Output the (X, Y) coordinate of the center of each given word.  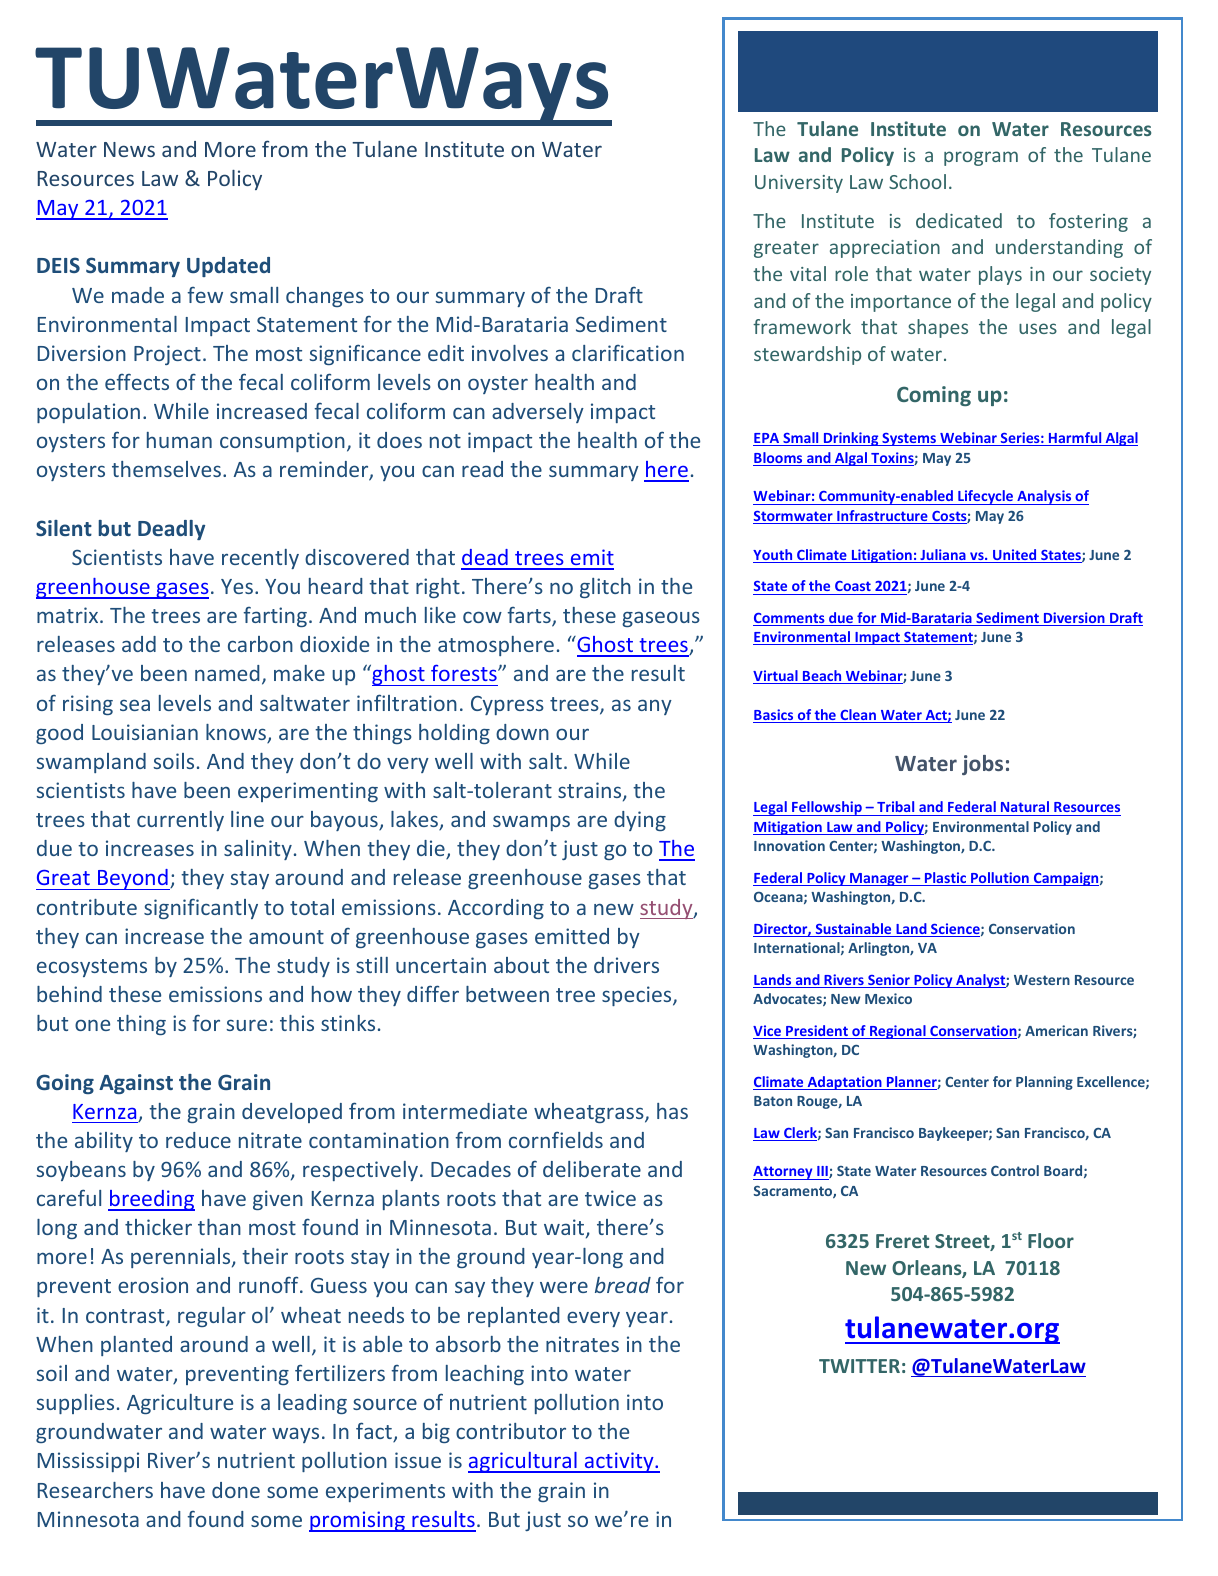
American (1056, 1030)
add (139, 644)
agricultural (523, 1462)
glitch (605, 588)
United (1015, 556)
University (799, 184)
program (981, 158)
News (129, 149)
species (638, 996)
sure (246, 1025)
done (236, 1490)
